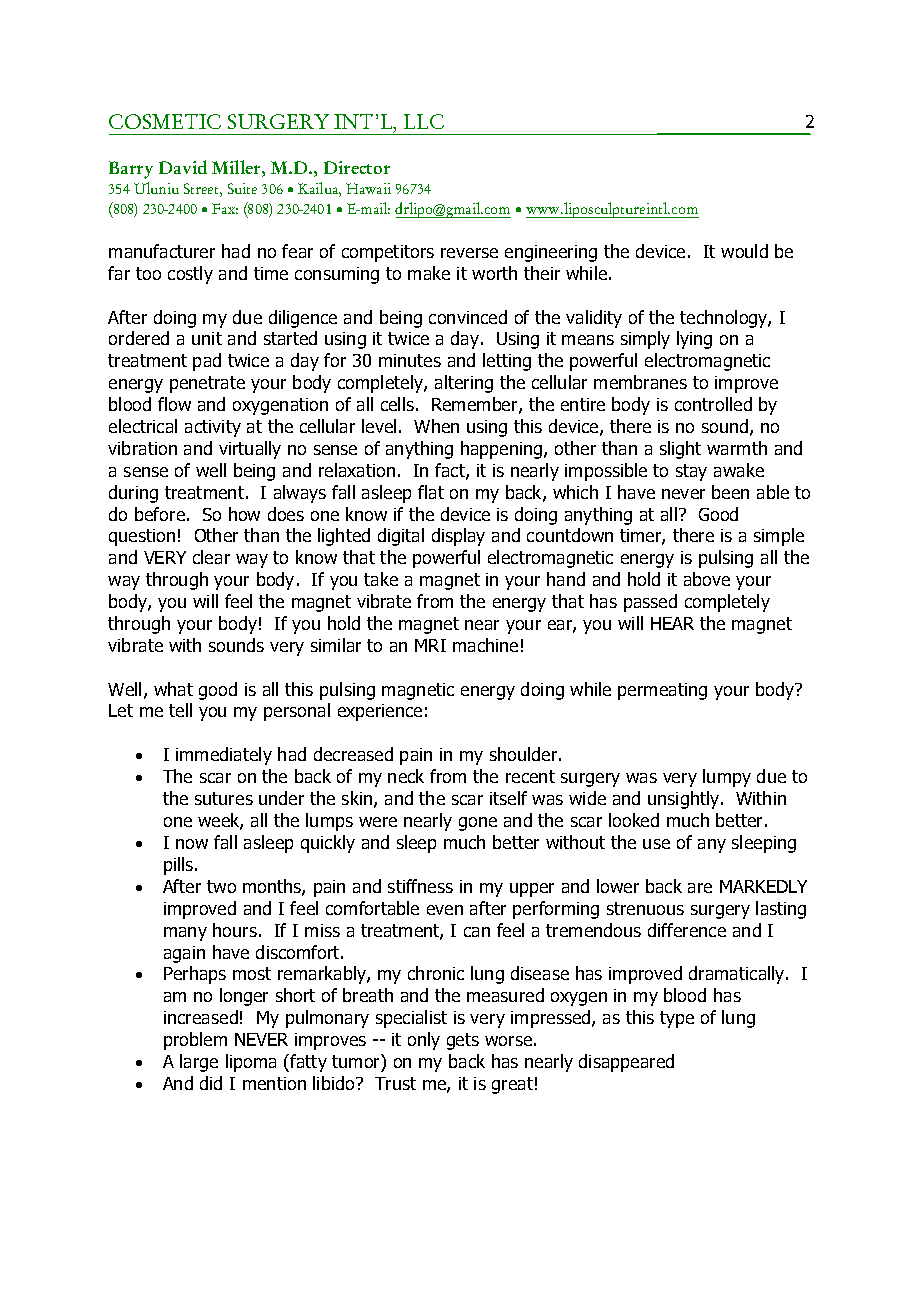  What do you see at coordinates (424, 121) in the page?
I see `LLC` at bounding box center [424, 121].
